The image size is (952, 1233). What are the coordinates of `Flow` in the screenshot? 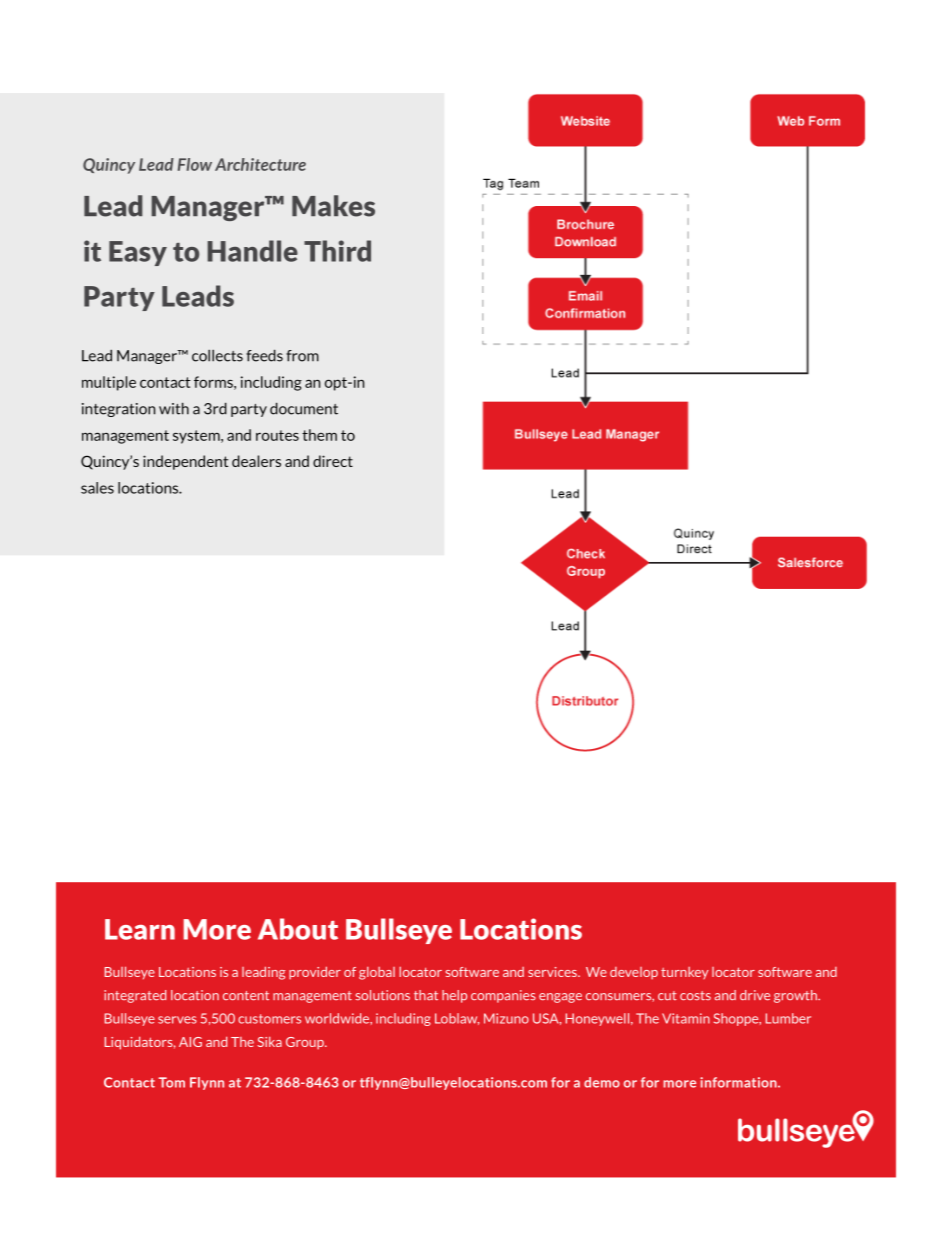 It's located at (195, 164).
